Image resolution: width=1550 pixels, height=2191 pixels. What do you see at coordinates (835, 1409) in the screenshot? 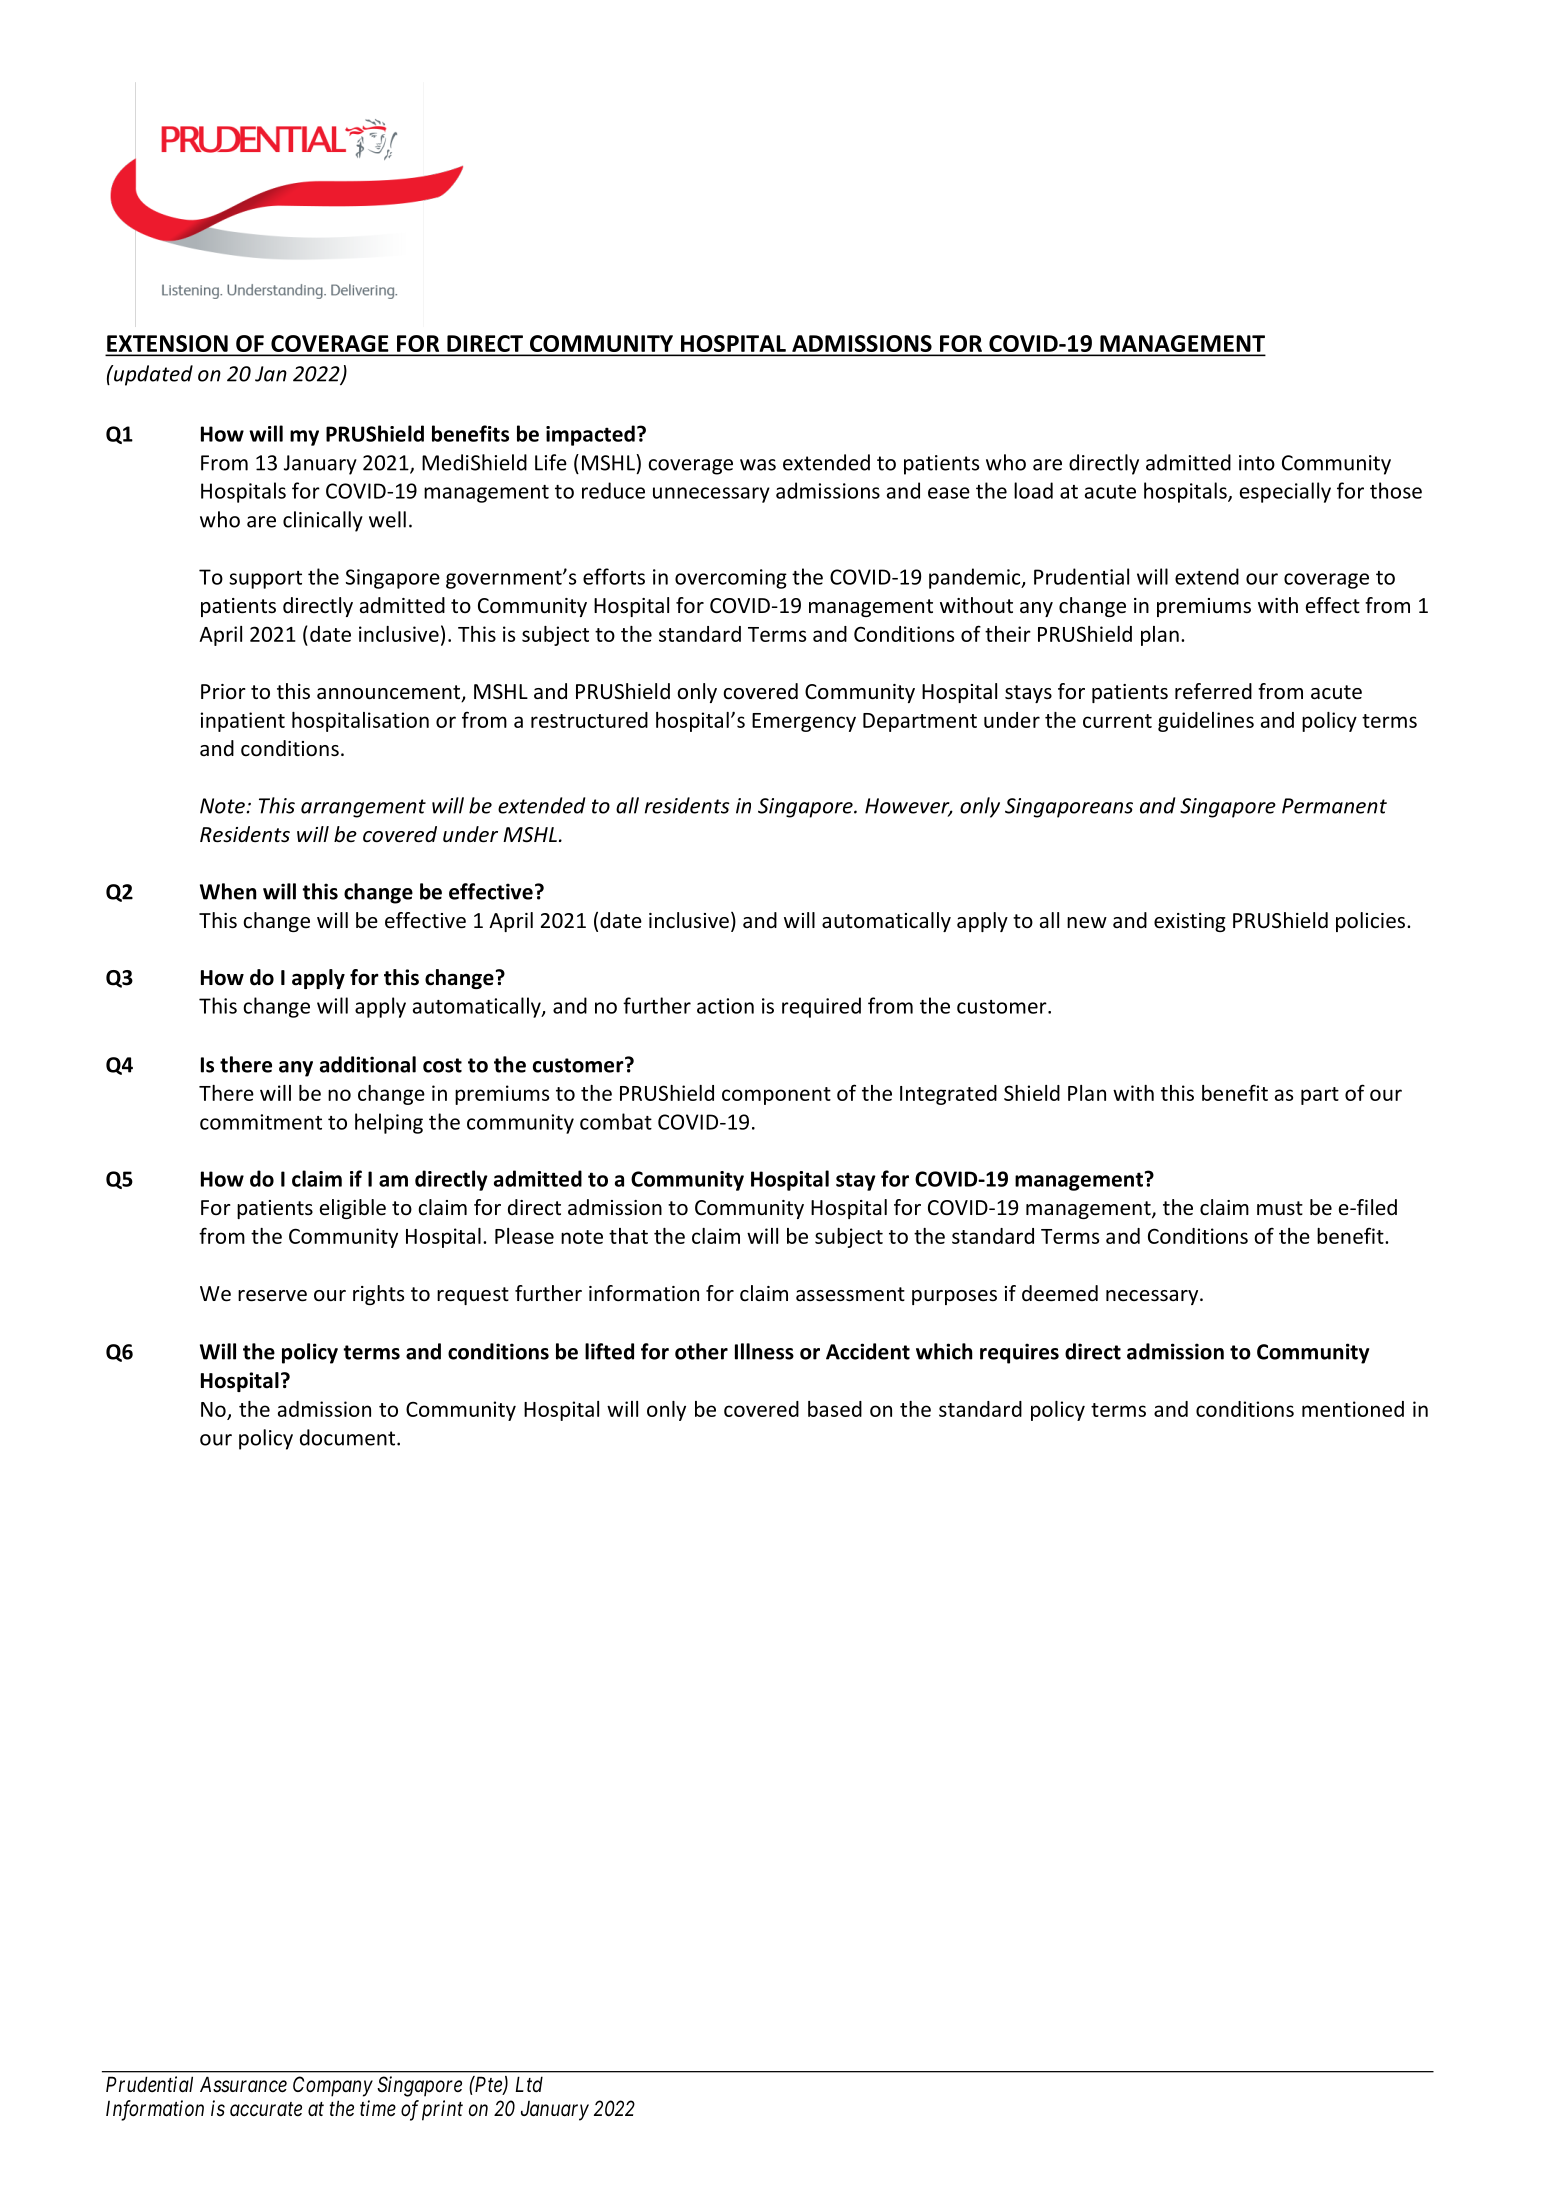
I see `based` at bounding box center [835, 1409].
